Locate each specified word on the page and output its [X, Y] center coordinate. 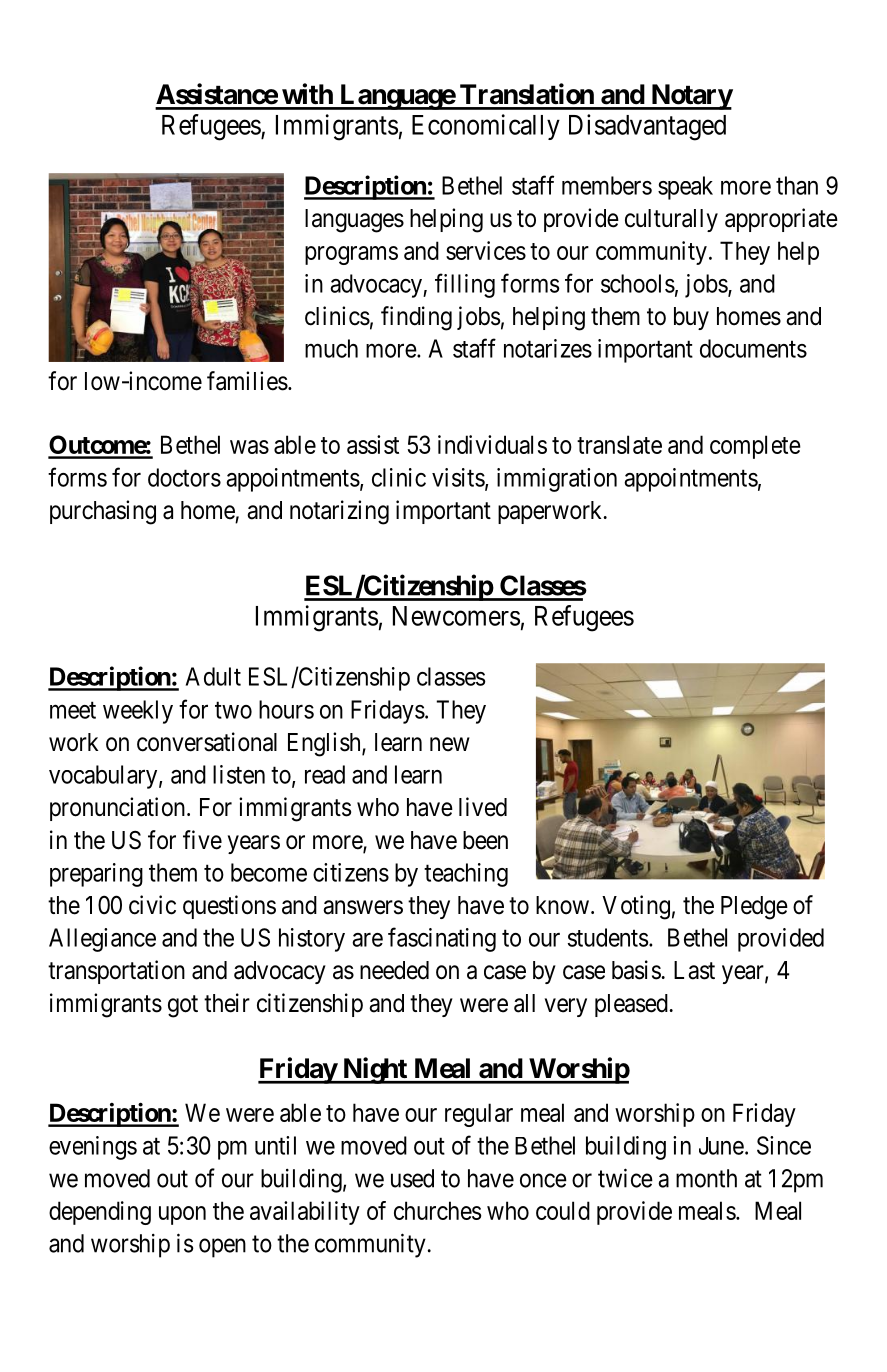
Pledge [754, 908]
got [183, 1006]
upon [182, 1215]
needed [394, 970]
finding [416, 318]
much [331, 348]
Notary [691, 97]
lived [483, 807]
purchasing [103, 512]
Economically [486, 127]
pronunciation [119, 809]
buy [691, 318]
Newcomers [456, 616]
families [247, 381]
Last [694, 970]
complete [755, 447]
